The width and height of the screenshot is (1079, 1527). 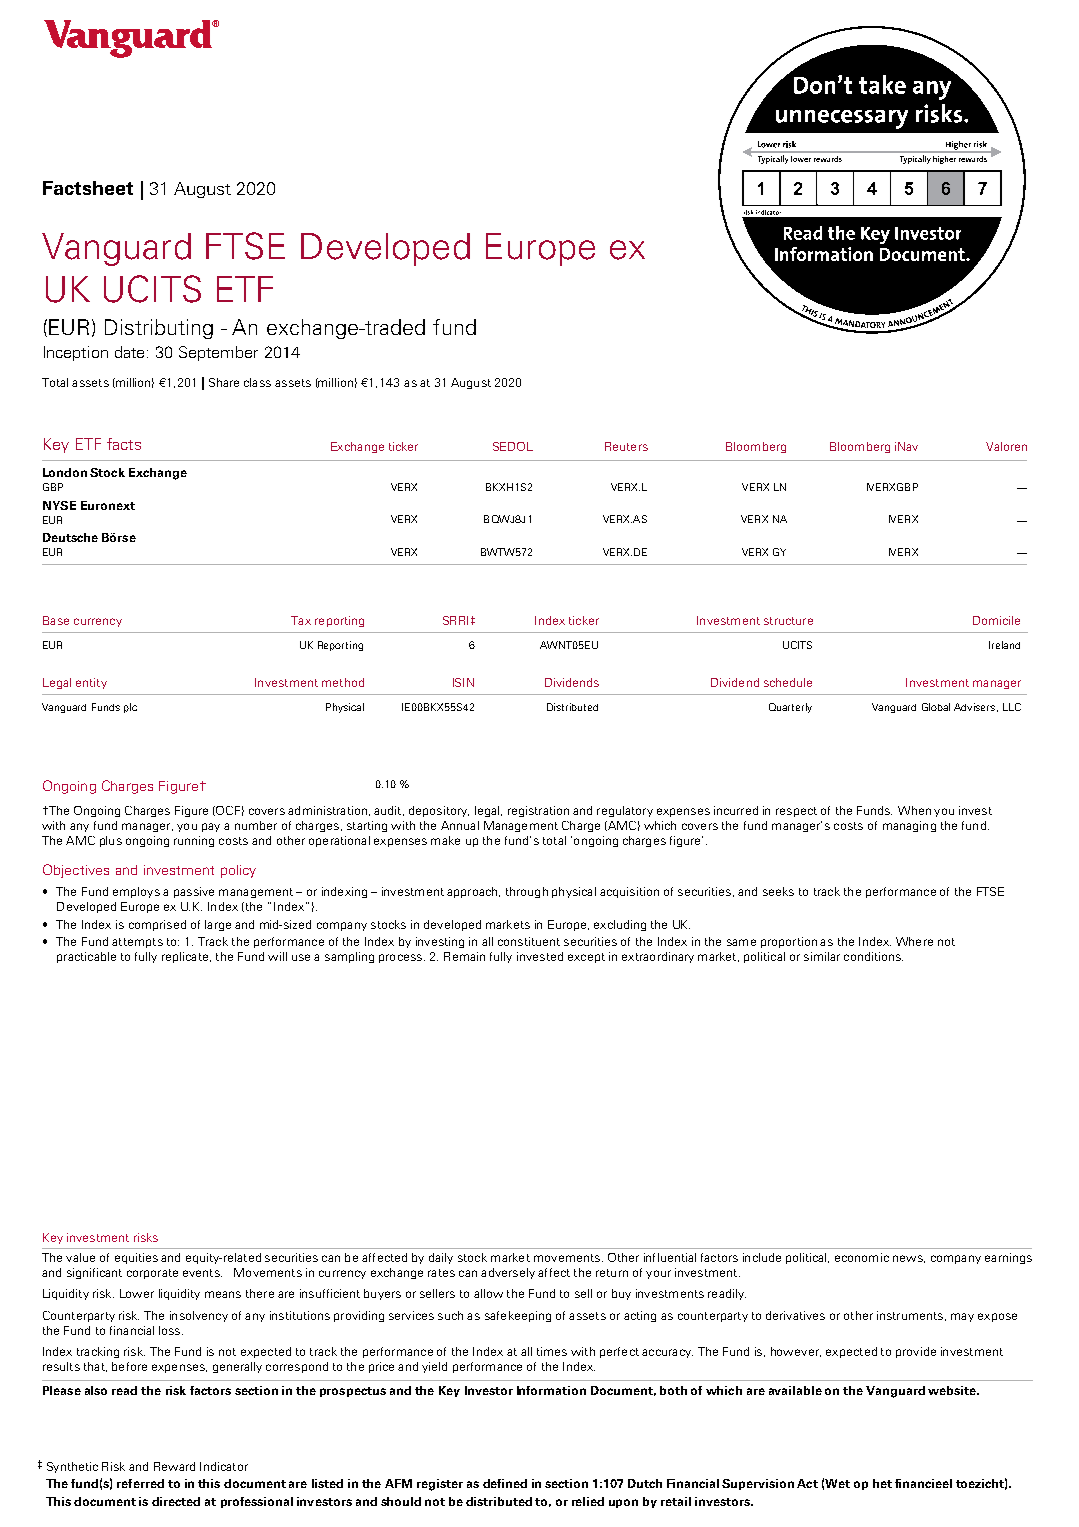 What do you see at coordinates (129, 352) in the screenshot?
I see `date` at bounding box center [129, 352].
